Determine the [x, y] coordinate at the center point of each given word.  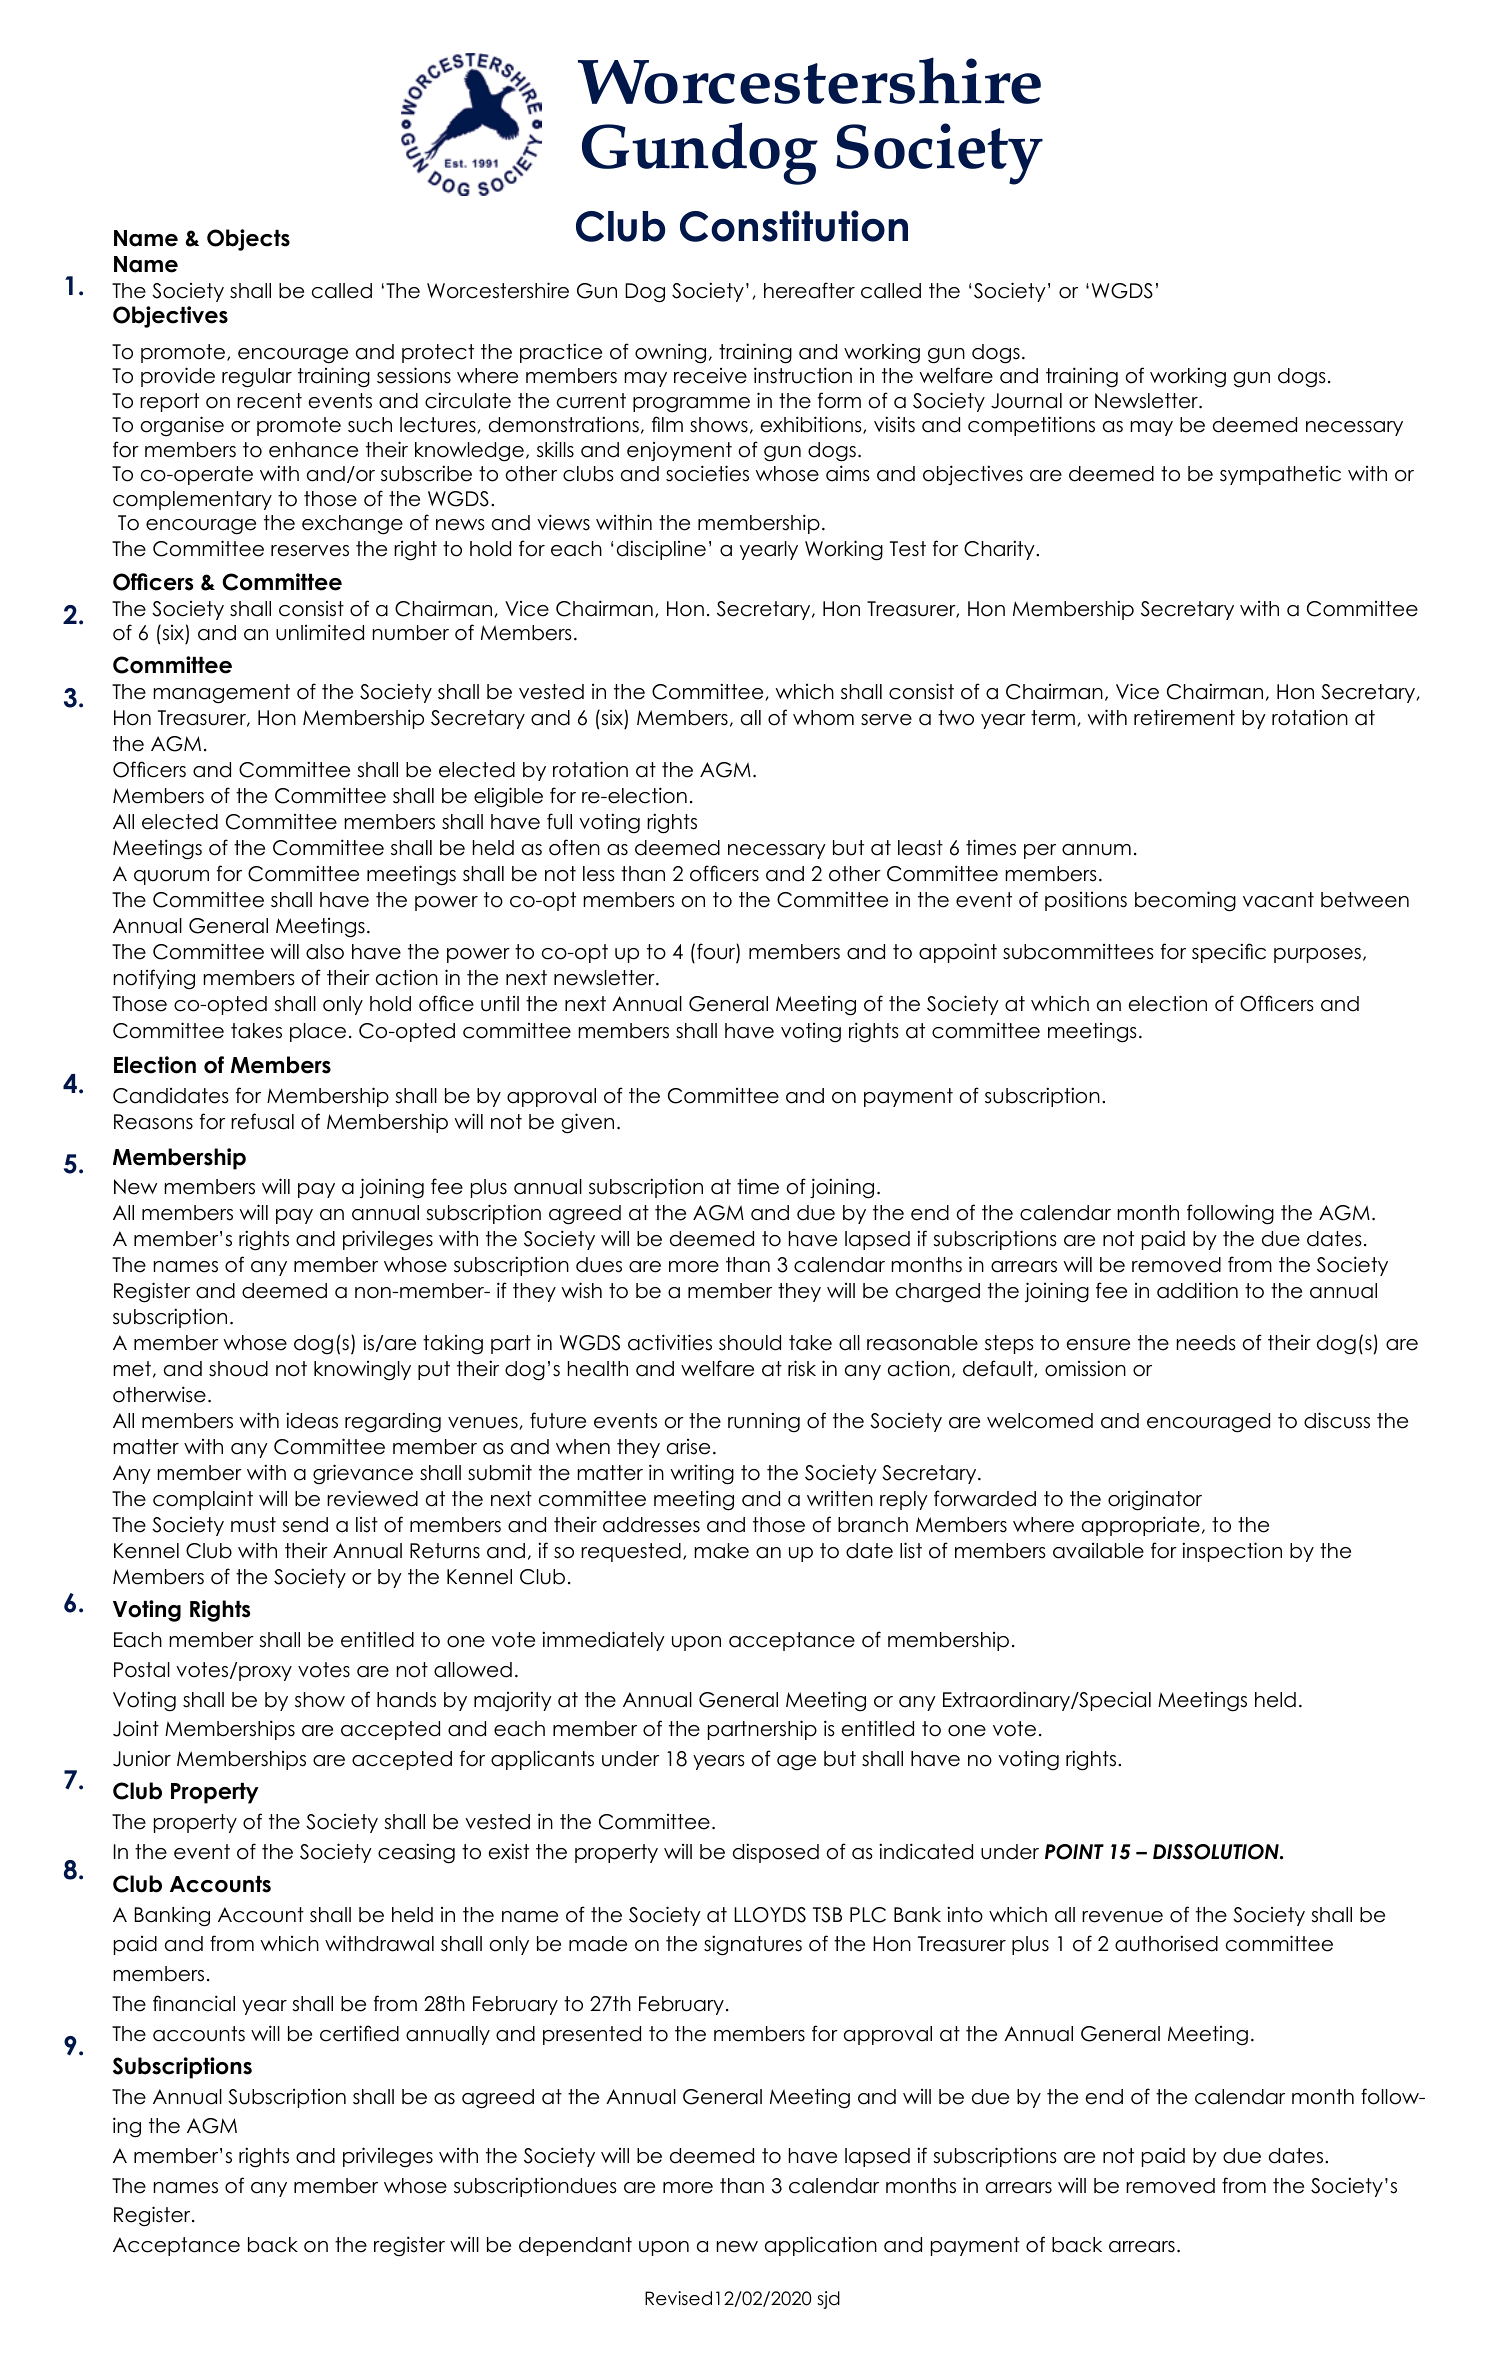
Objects [248, 240]
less [598, 874]
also [325, 952]
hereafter [809, 290]
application [821, 2246]
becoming [1185, 901]
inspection [1232, 1552]
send [305, 1525]
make [721, 1551]
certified [359, 2033]
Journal [1026, 401]
